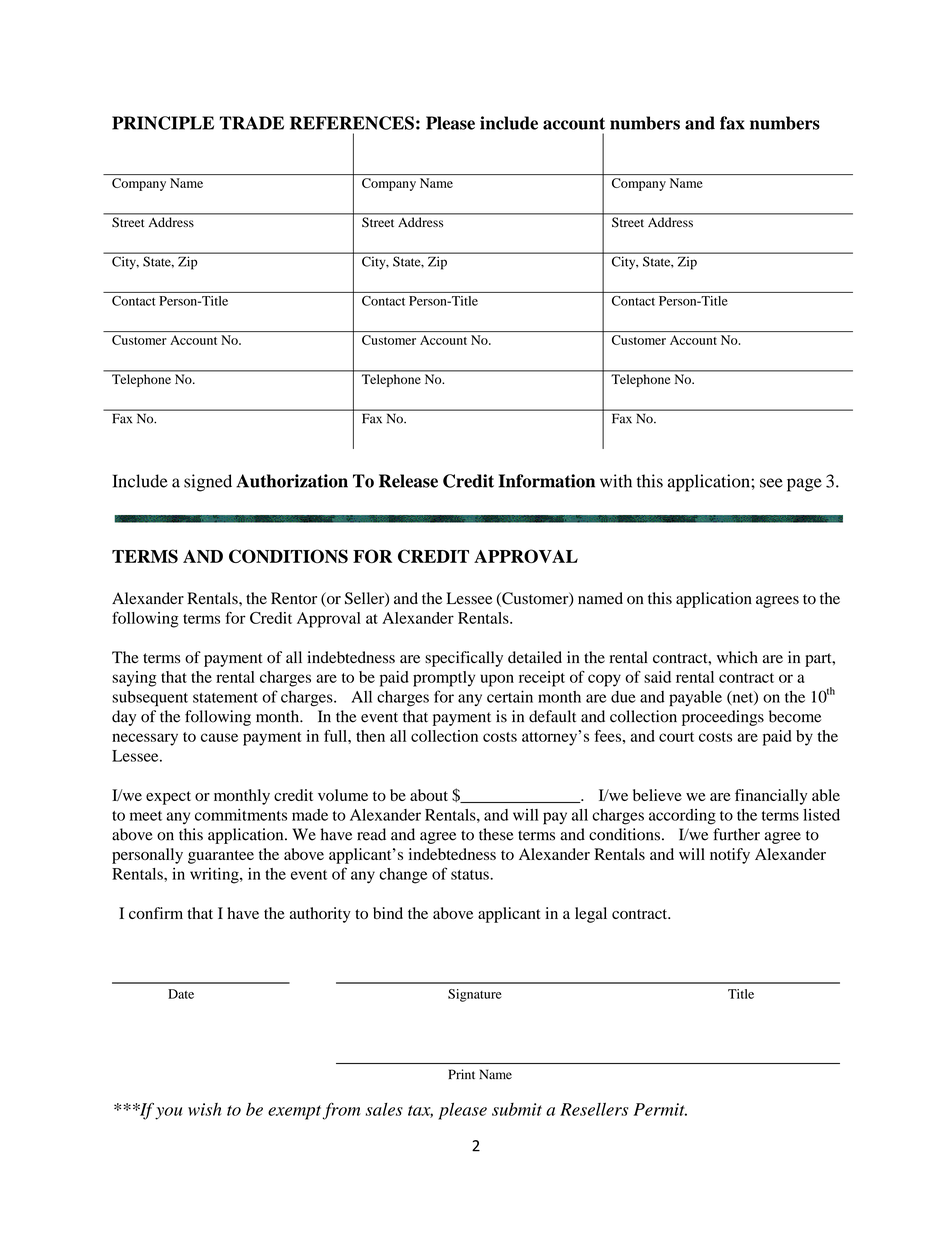 The image size is (952, 1233). What do you see at coordinates (352, 123) in the screenshot?
I see `REFERENCES` at bounding box center [352, 123].
